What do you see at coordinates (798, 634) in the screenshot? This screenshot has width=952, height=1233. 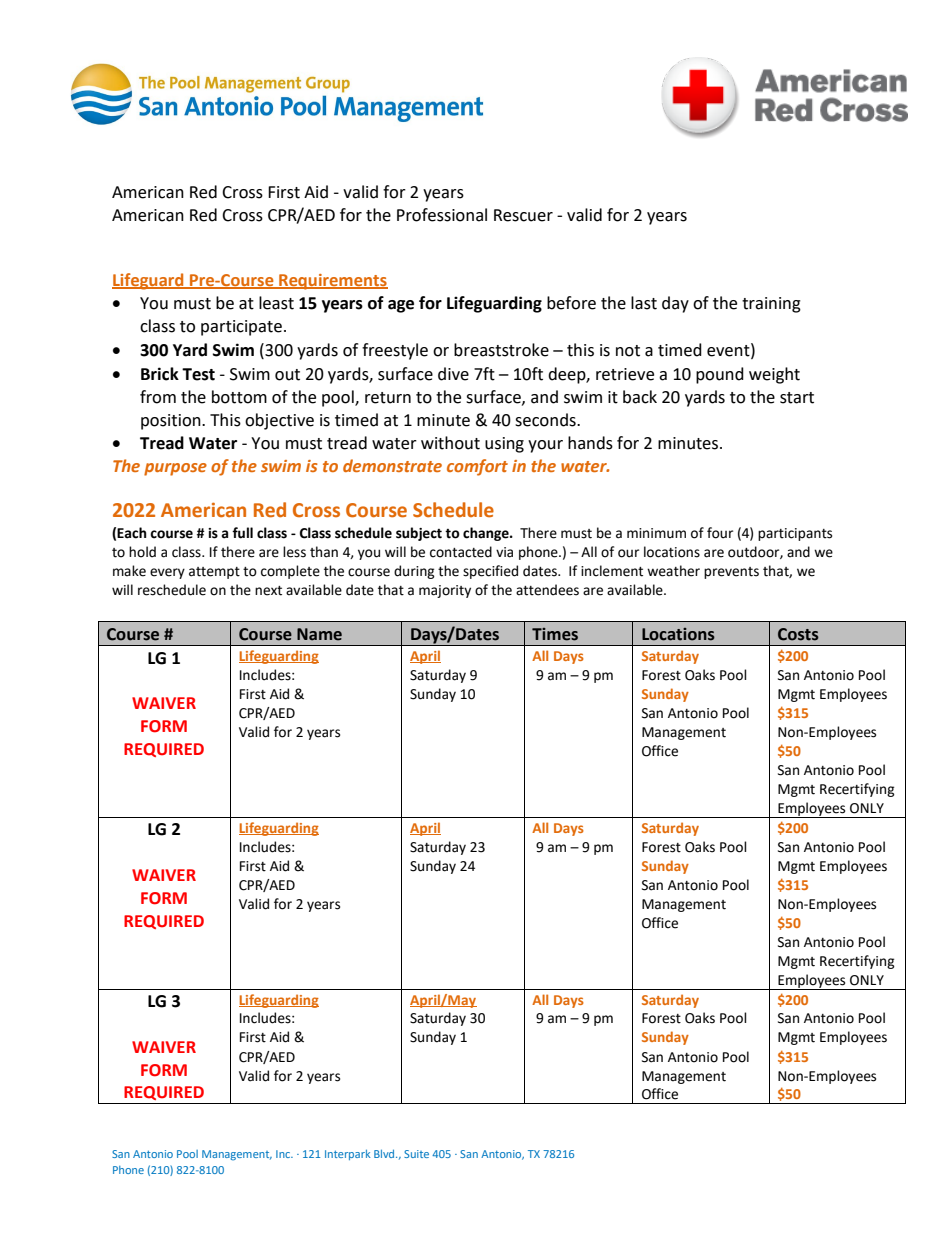 I see `Costs` at bounding box center [798, 634].
